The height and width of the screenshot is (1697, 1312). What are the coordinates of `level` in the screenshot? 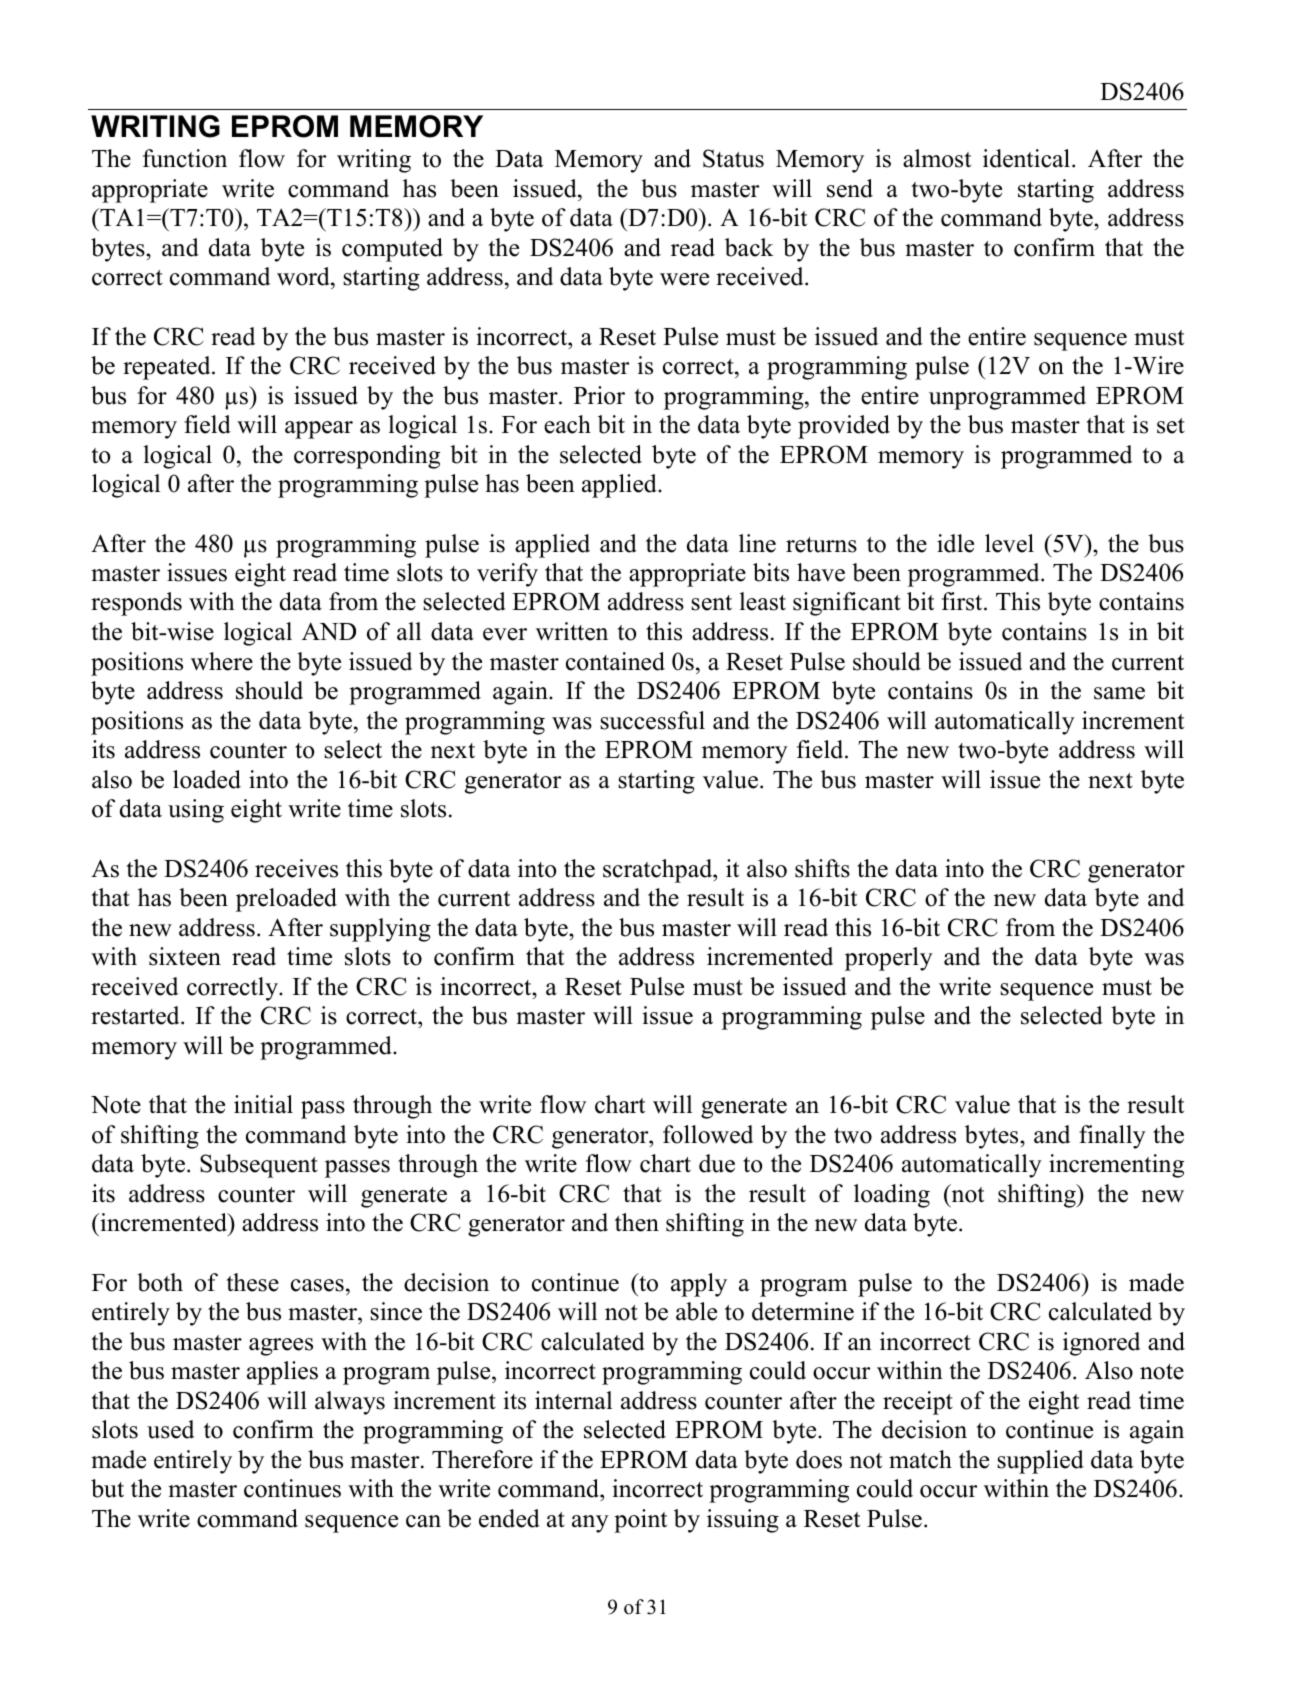 It's located at (1009, 543).
